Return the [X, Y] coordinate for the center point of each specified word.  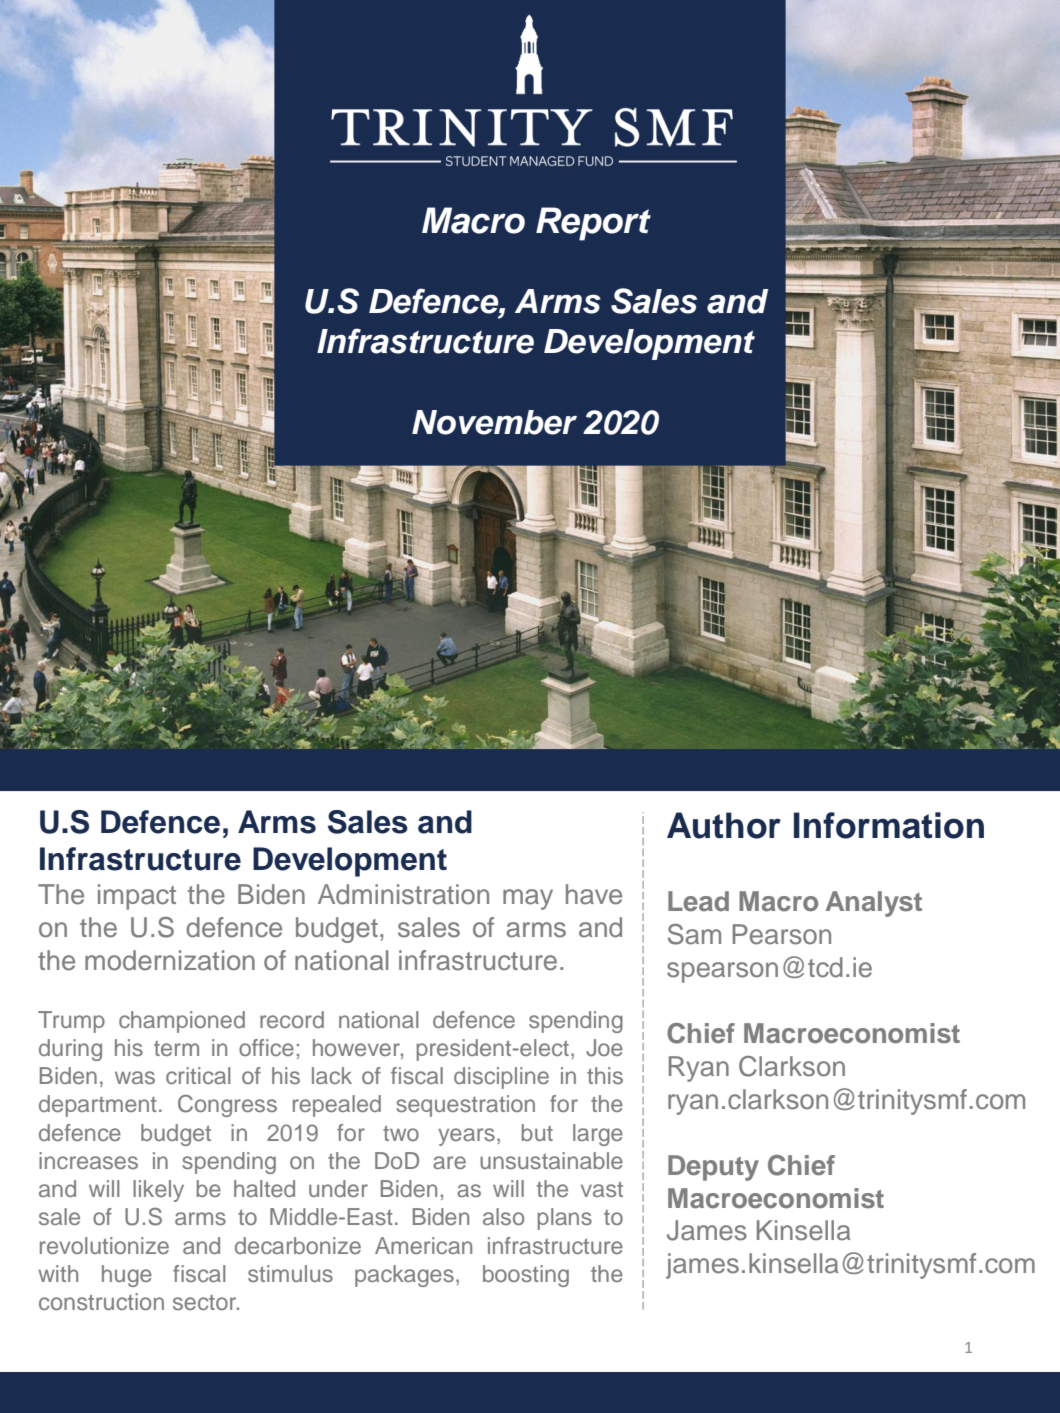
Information [889, 825]
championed [182, 1022]
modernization [170, 960]
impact [137, 897]
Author [724, 825]
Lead [698, 901]
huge [127, 1276]
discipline [501, 1078]
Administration [403, 894]
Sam [694, 934]
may [528, 899]
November [494, 422]
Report [593, 224]
